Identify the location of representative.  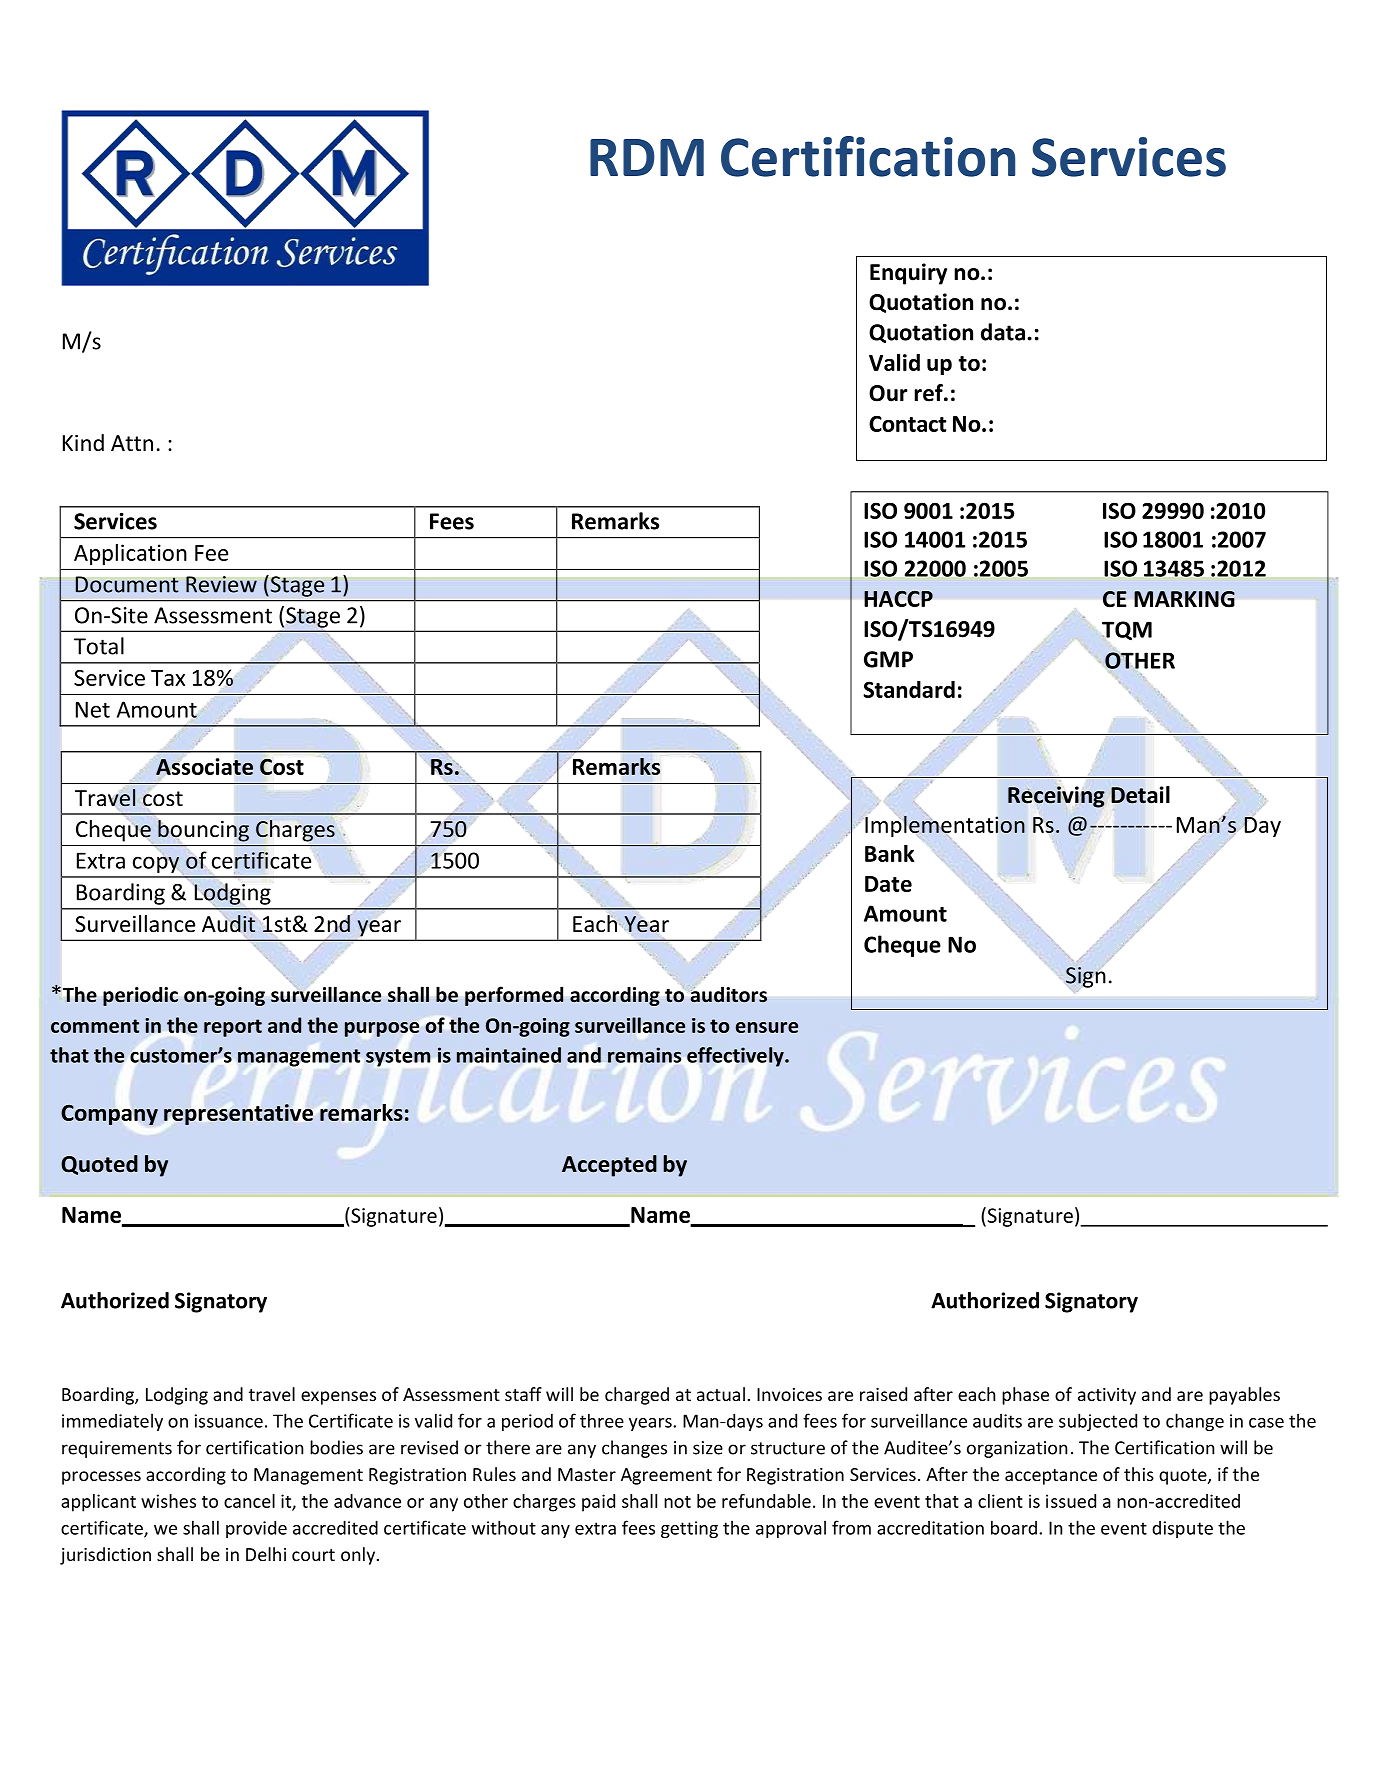
(238, 1114).
